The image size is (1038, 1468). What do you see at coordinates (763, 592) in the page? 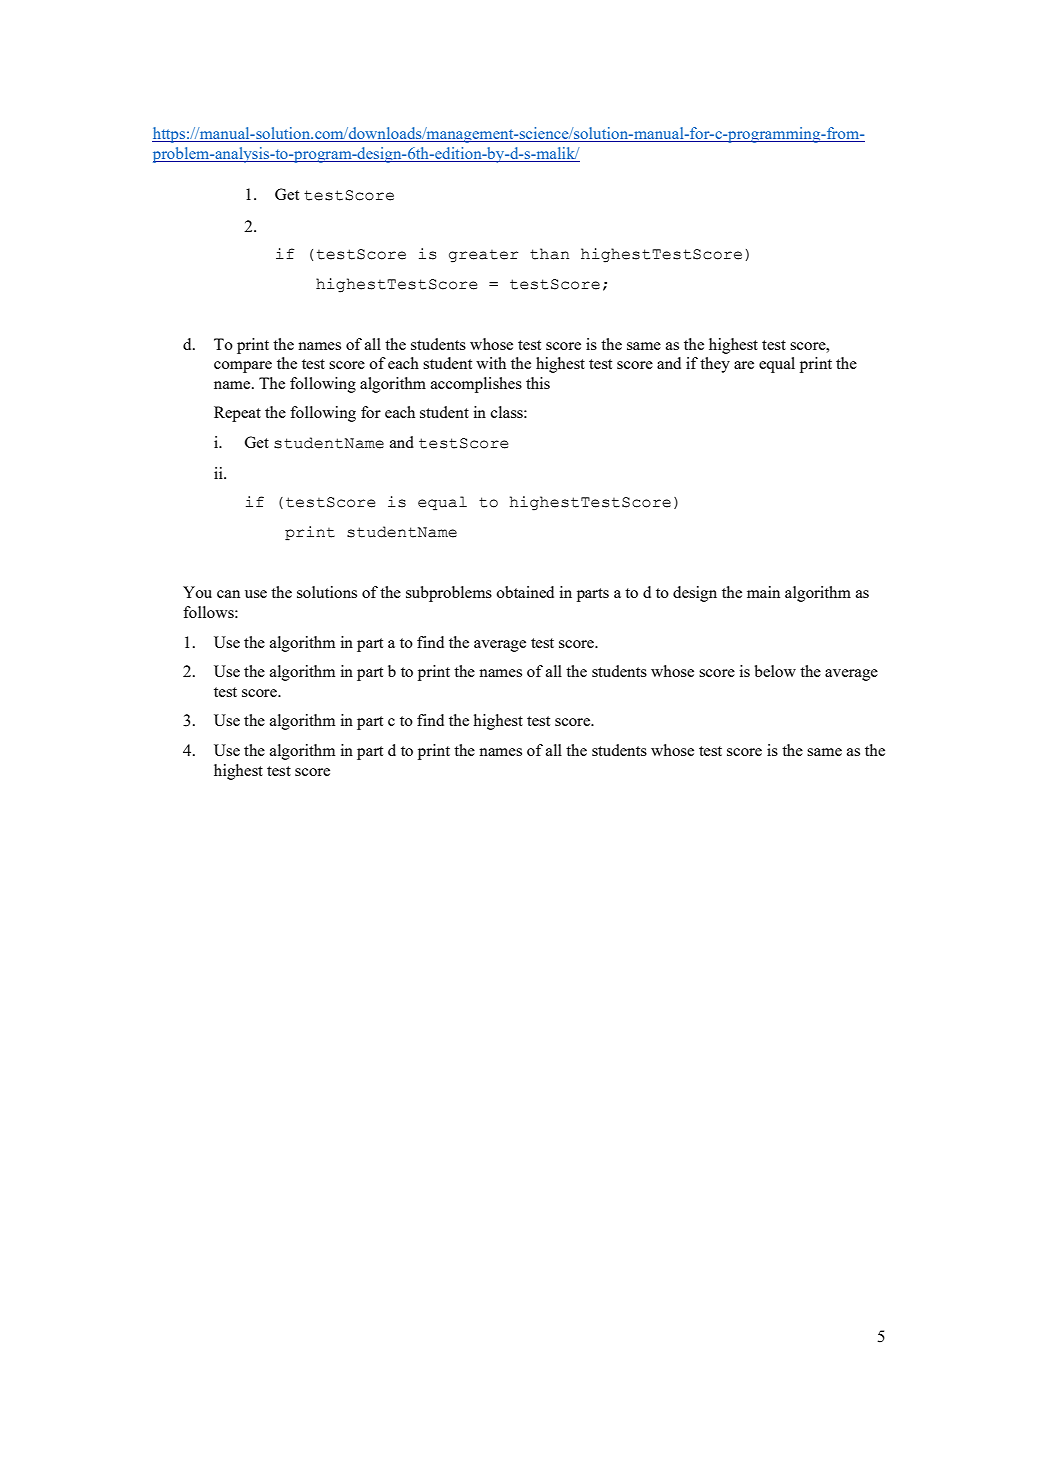
I see `main` at bounding box center [763, 592].
